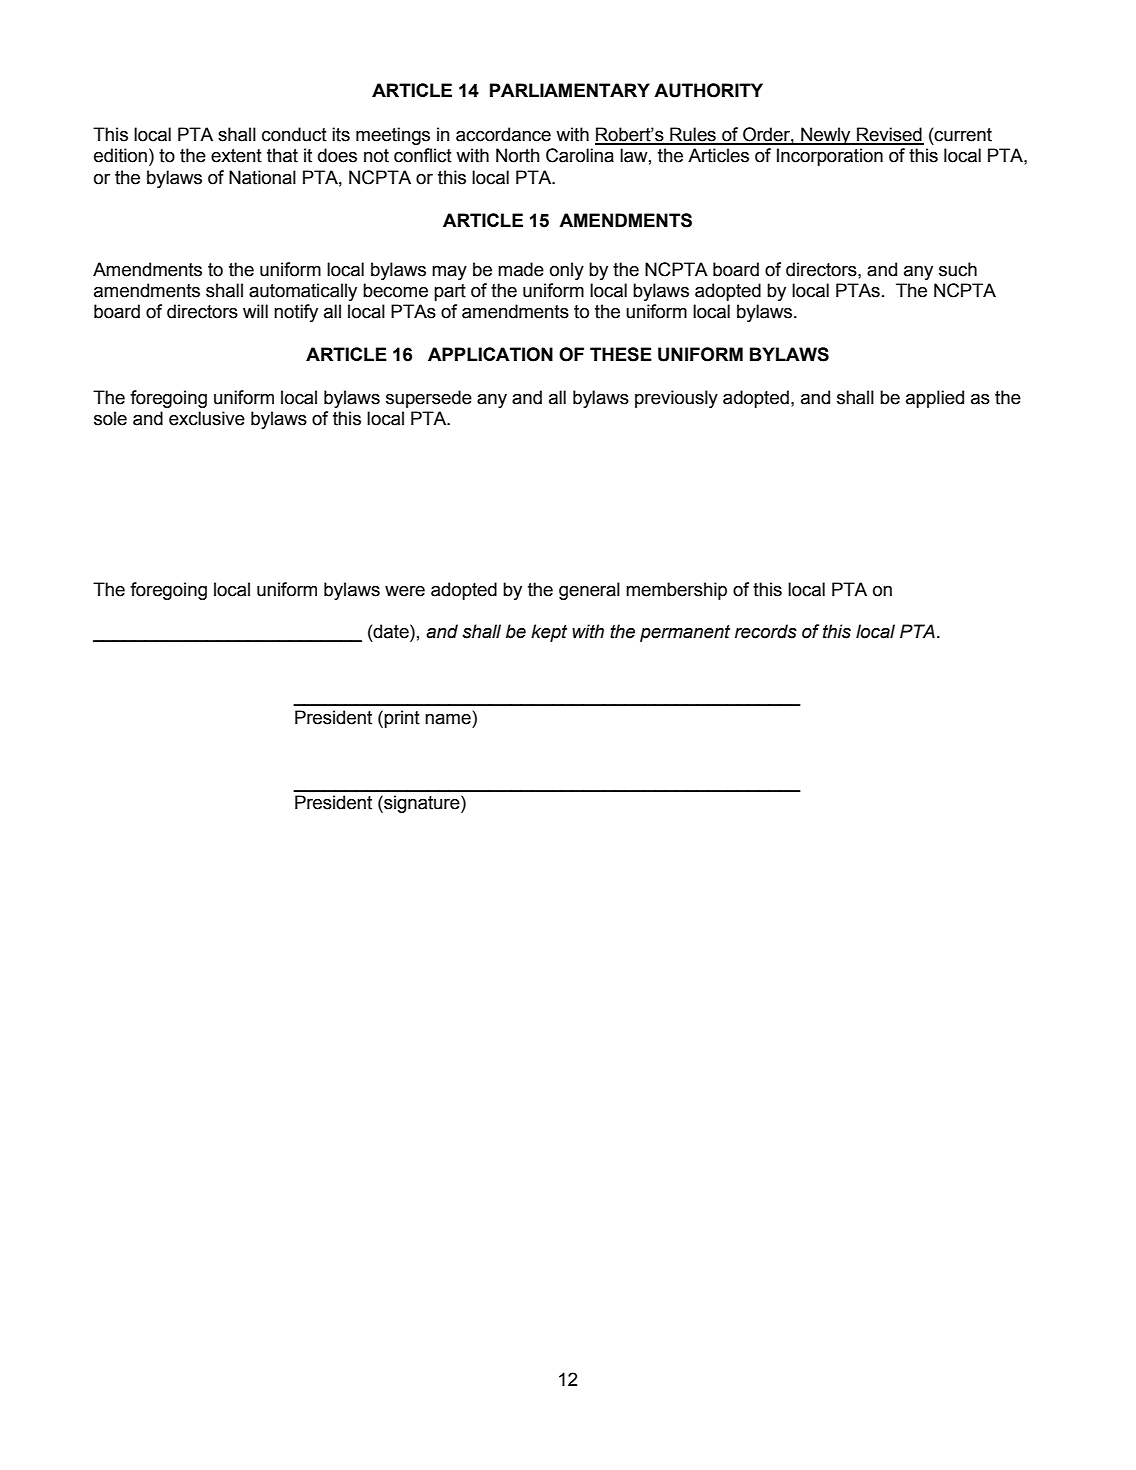 Image resolution: width=1136 pixels, height=1470 pixels. I want to click on supersede, so click(429, 399).
